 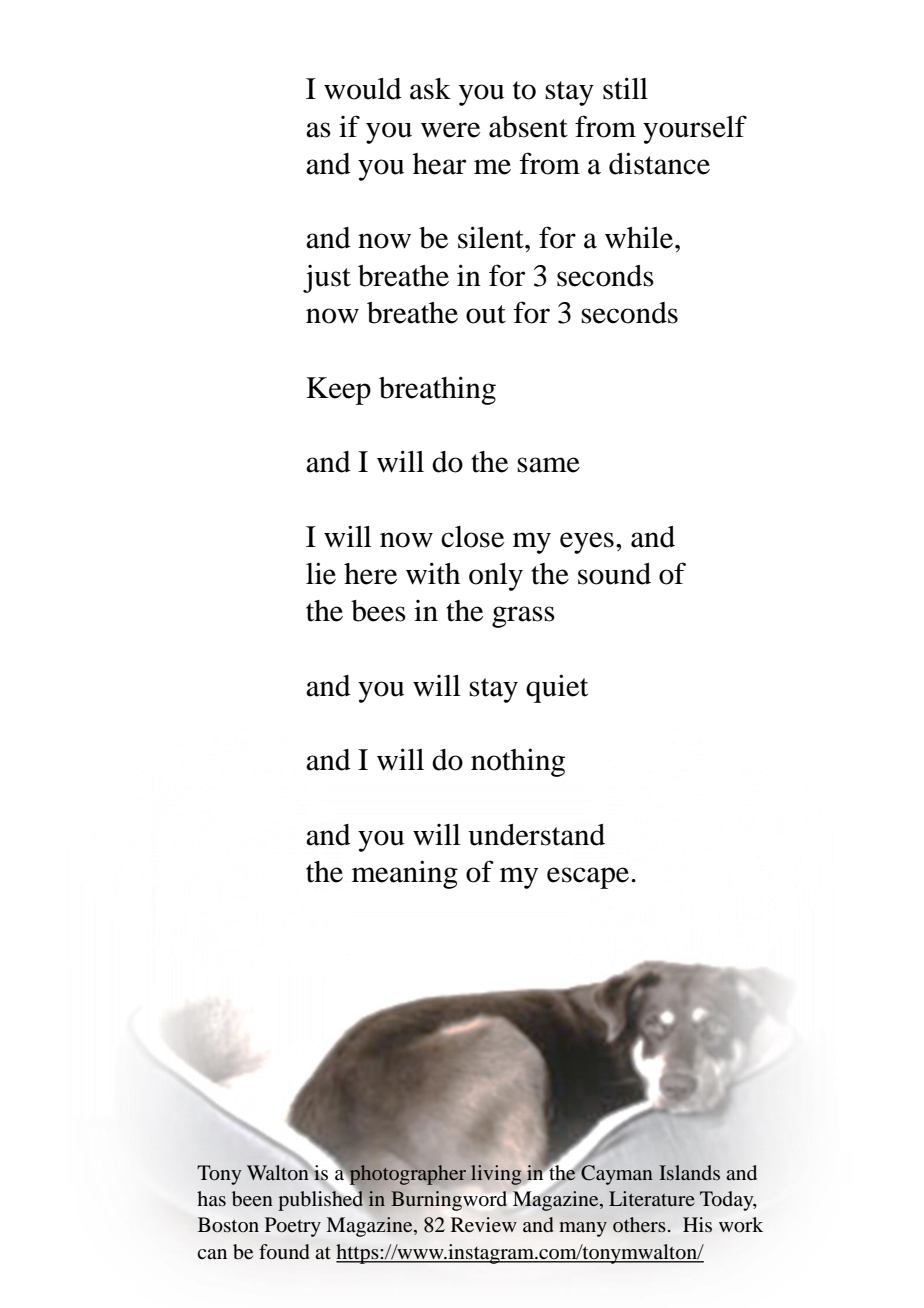 I want to click on Poetry, so click(x=293, y=1227).
